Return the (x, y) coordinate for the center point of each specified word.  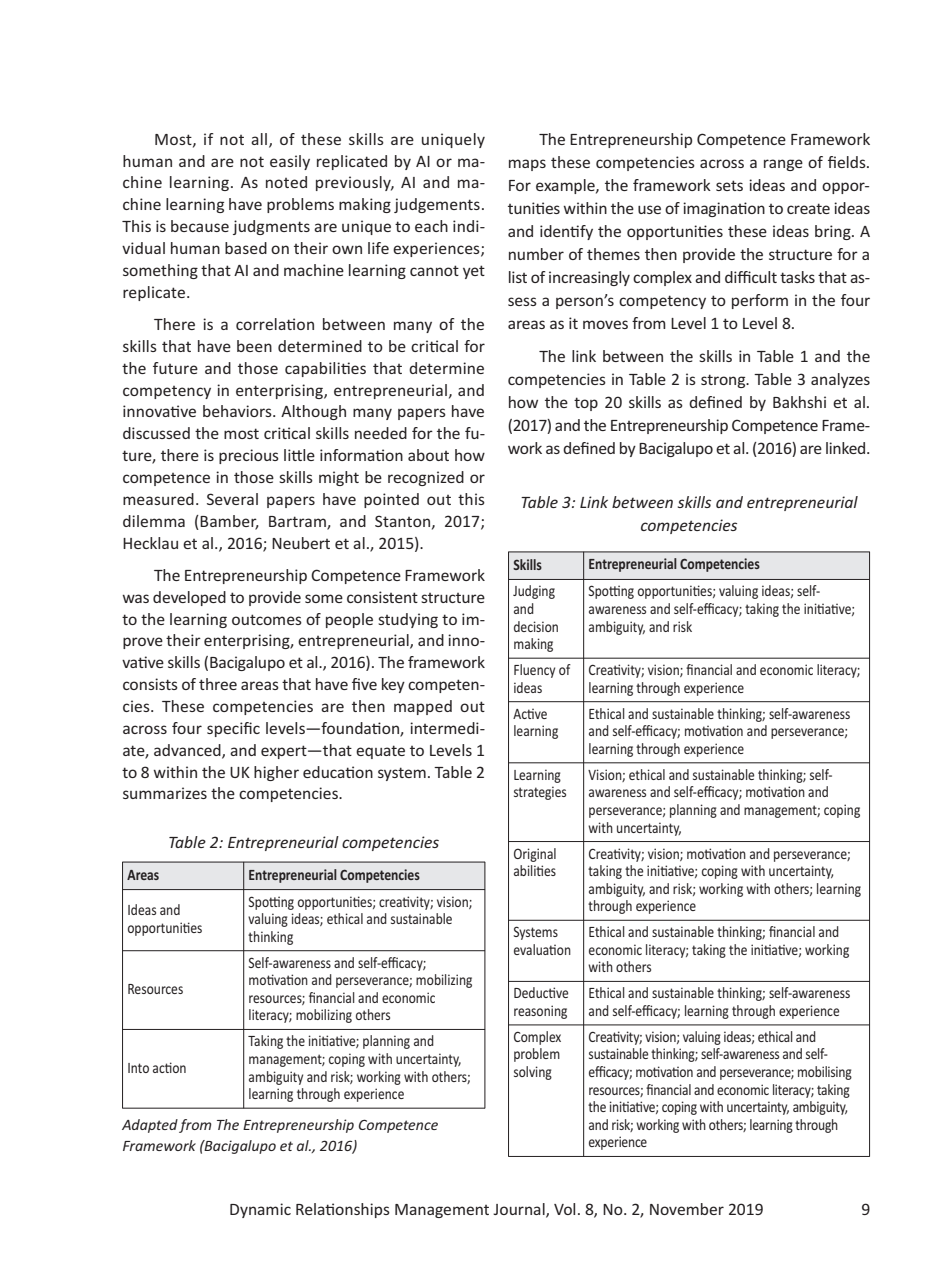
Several (232, 499)
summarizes (165, 793)
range (783, 165)
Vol (564, 1209)
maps (527, 165)
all (260, 140)
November (687, 1209)
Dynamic (260, 1210)
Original (535, 855)
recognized (426, 478)
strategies (540, 793)
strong (724, 381)
